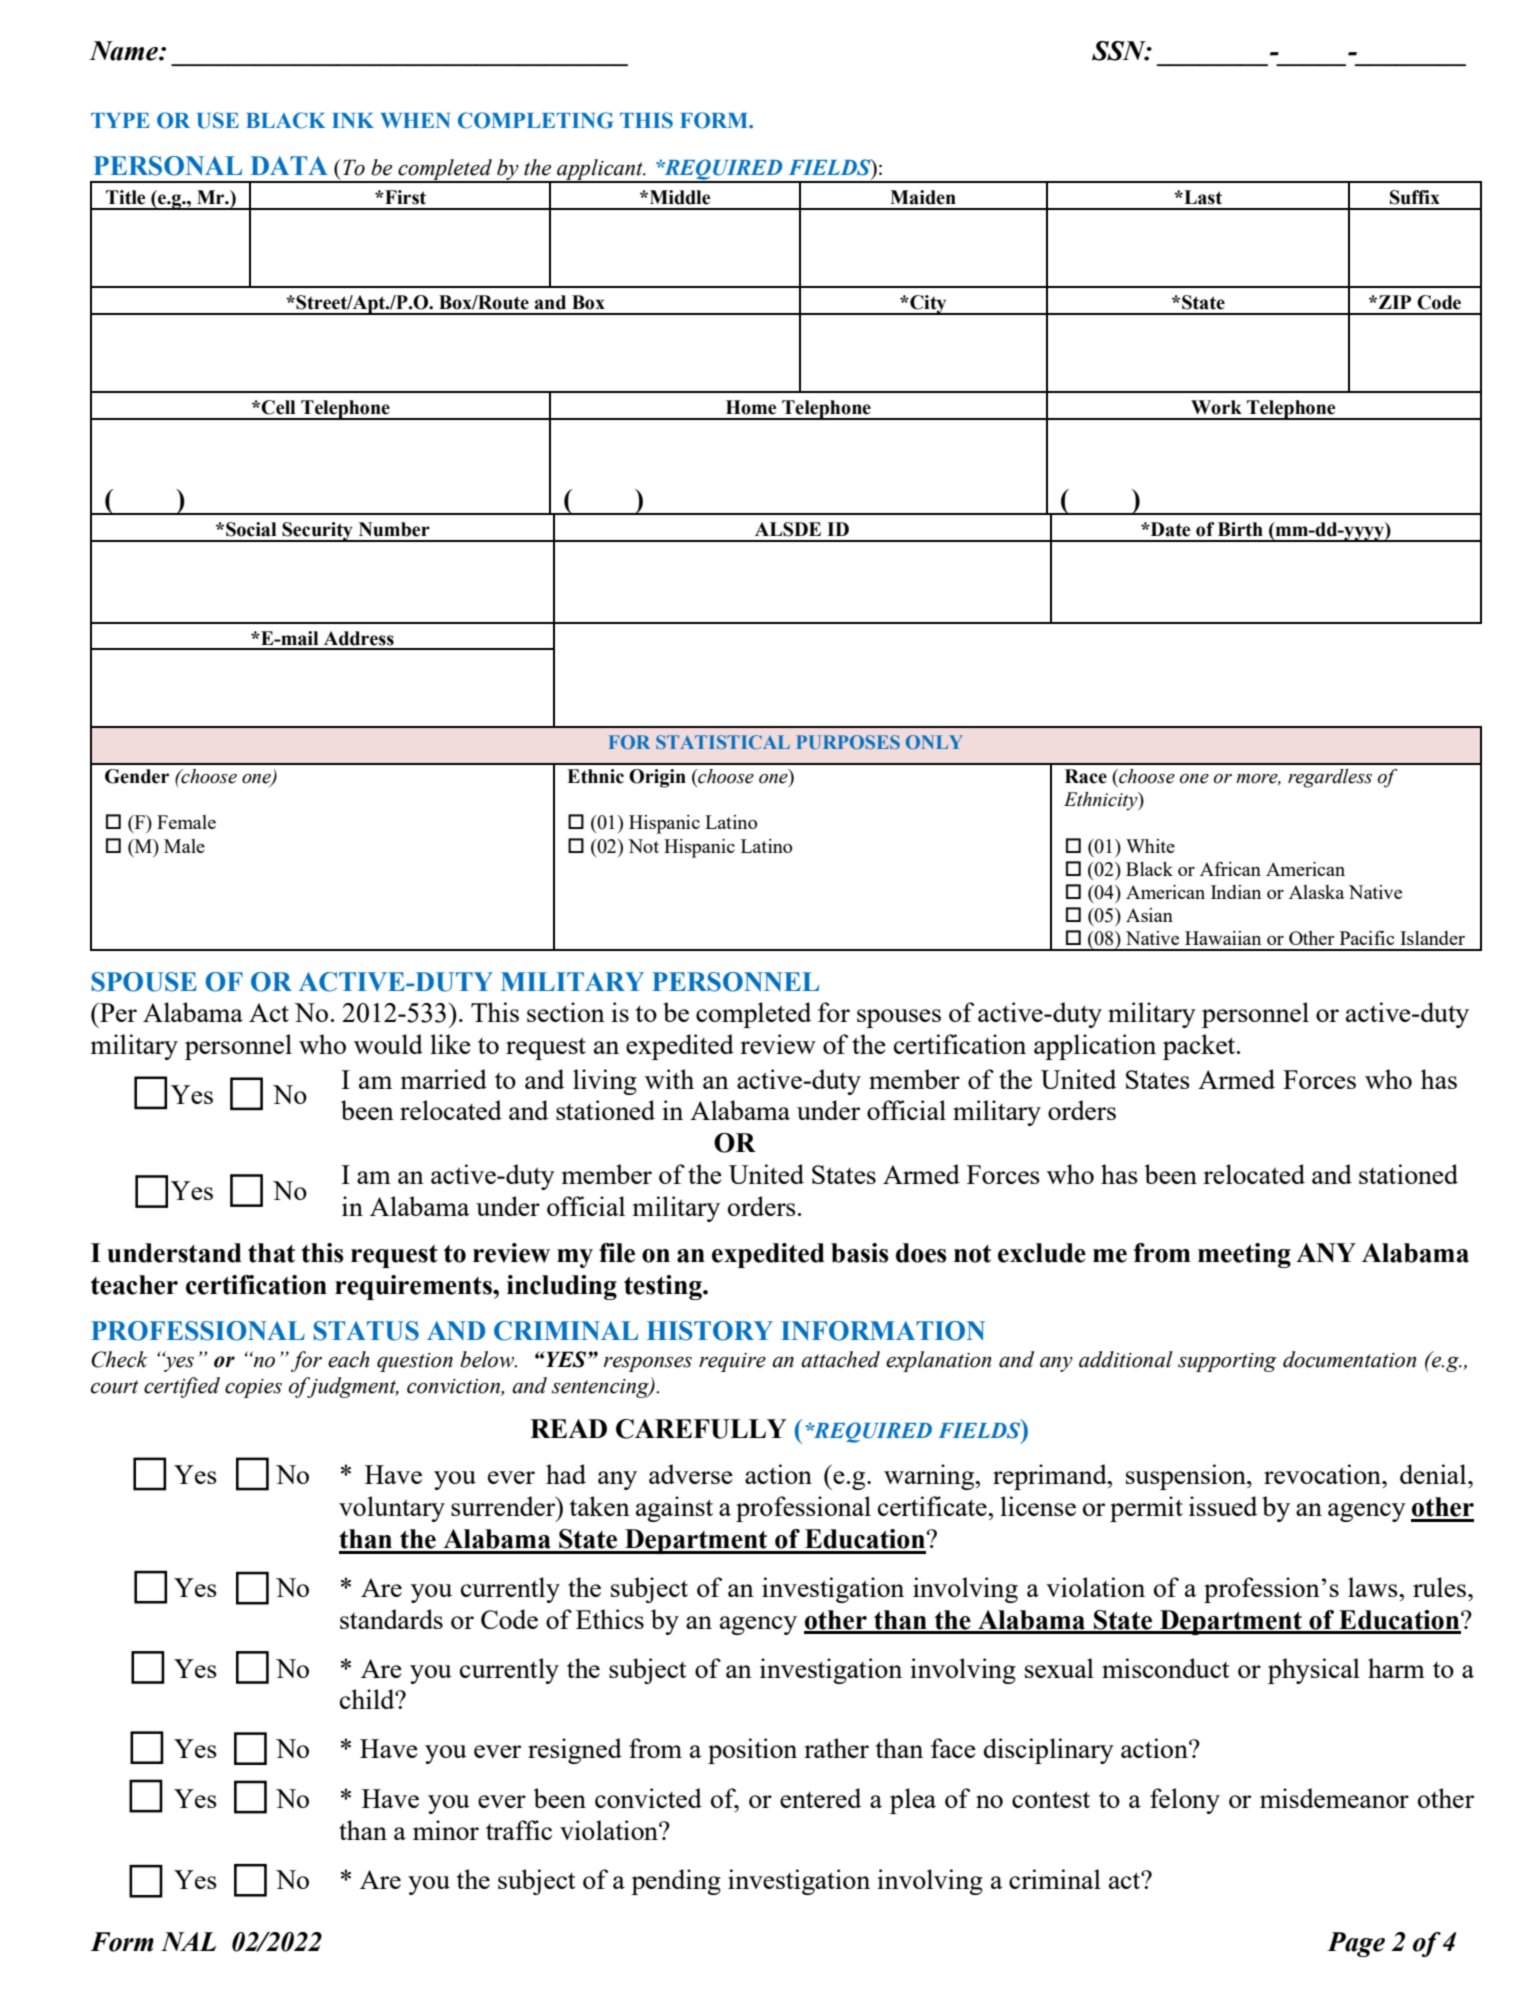 This image has width=1537, height=1989. I want to click on Last, so click(1202, 197).
